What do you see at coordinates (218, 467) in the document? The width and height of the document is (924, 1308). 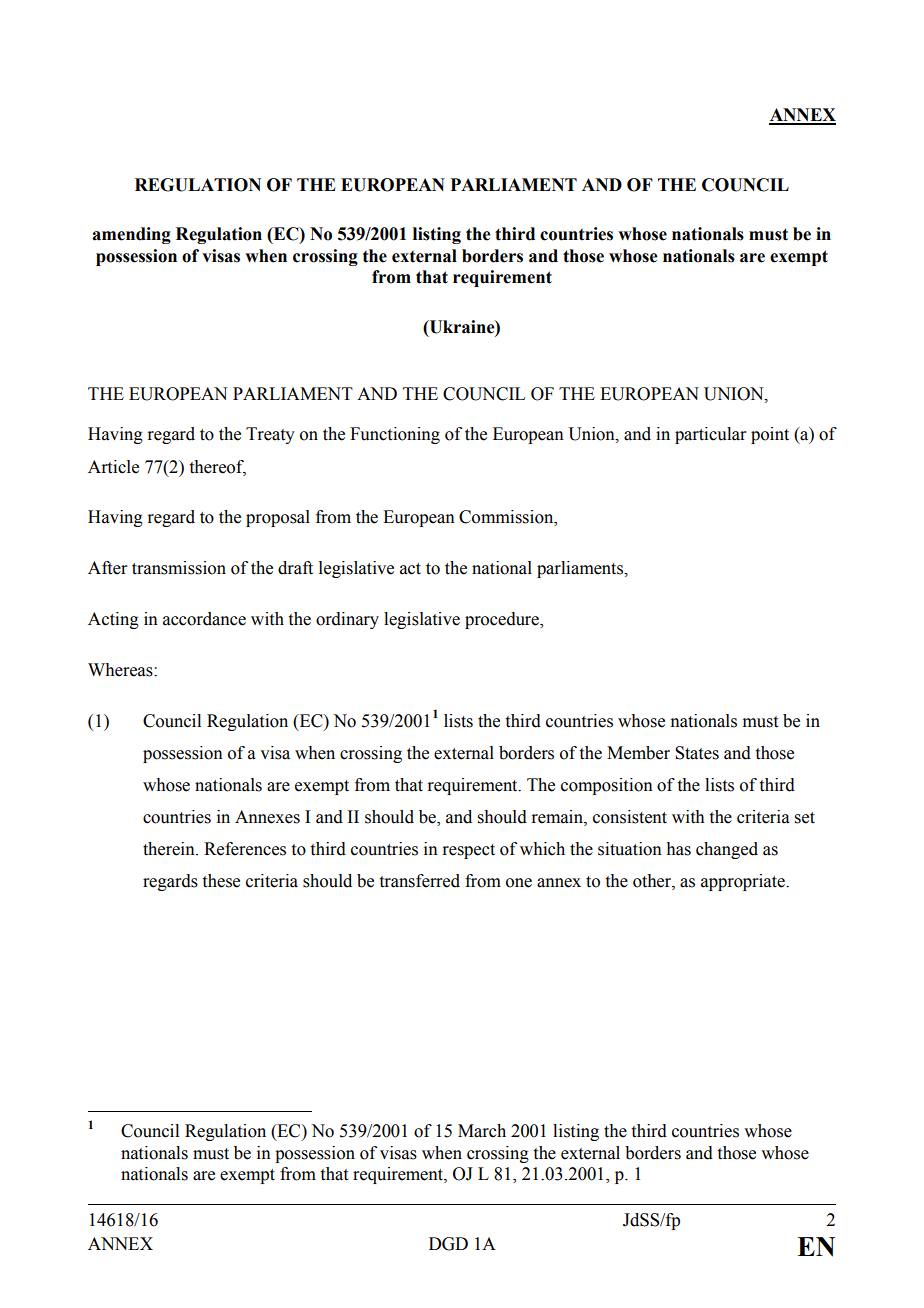 I see `thereof` at bounding box center [218, 467].
